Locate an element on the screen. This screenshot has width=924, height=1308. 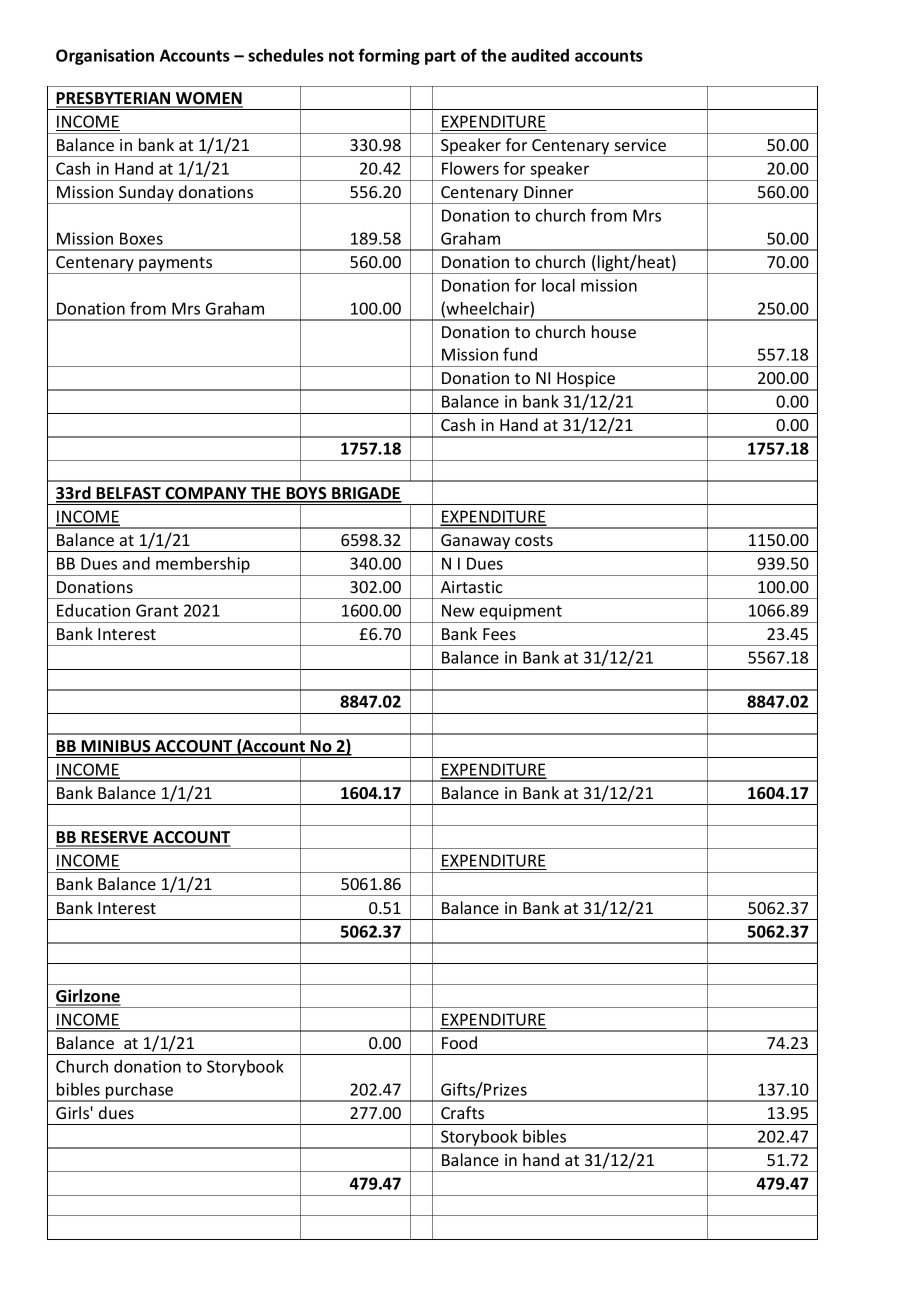
payments is located at coordinates (176, 265).
